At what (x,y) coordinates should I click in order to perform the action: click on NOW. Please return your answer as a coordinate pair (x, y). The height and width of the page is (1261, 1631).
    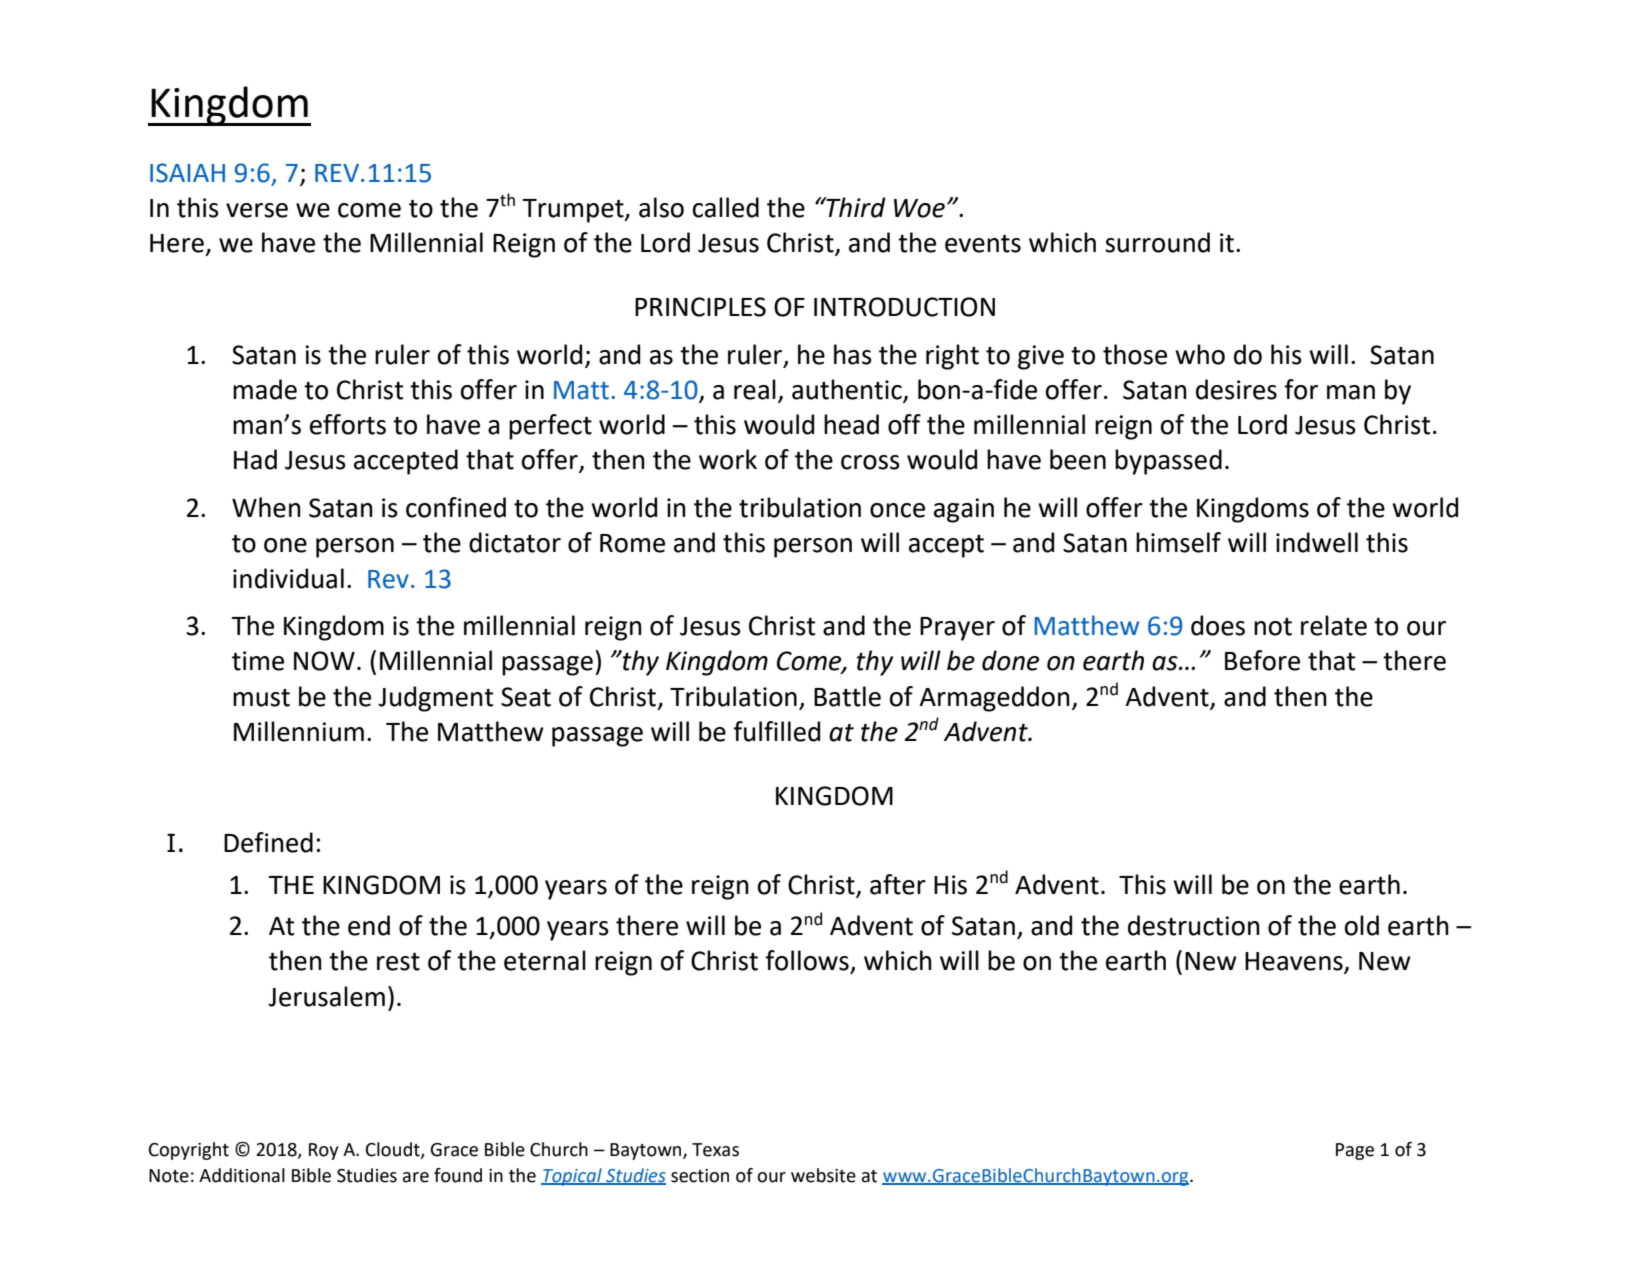
    Looking at the image, I should click on (324, 661).
